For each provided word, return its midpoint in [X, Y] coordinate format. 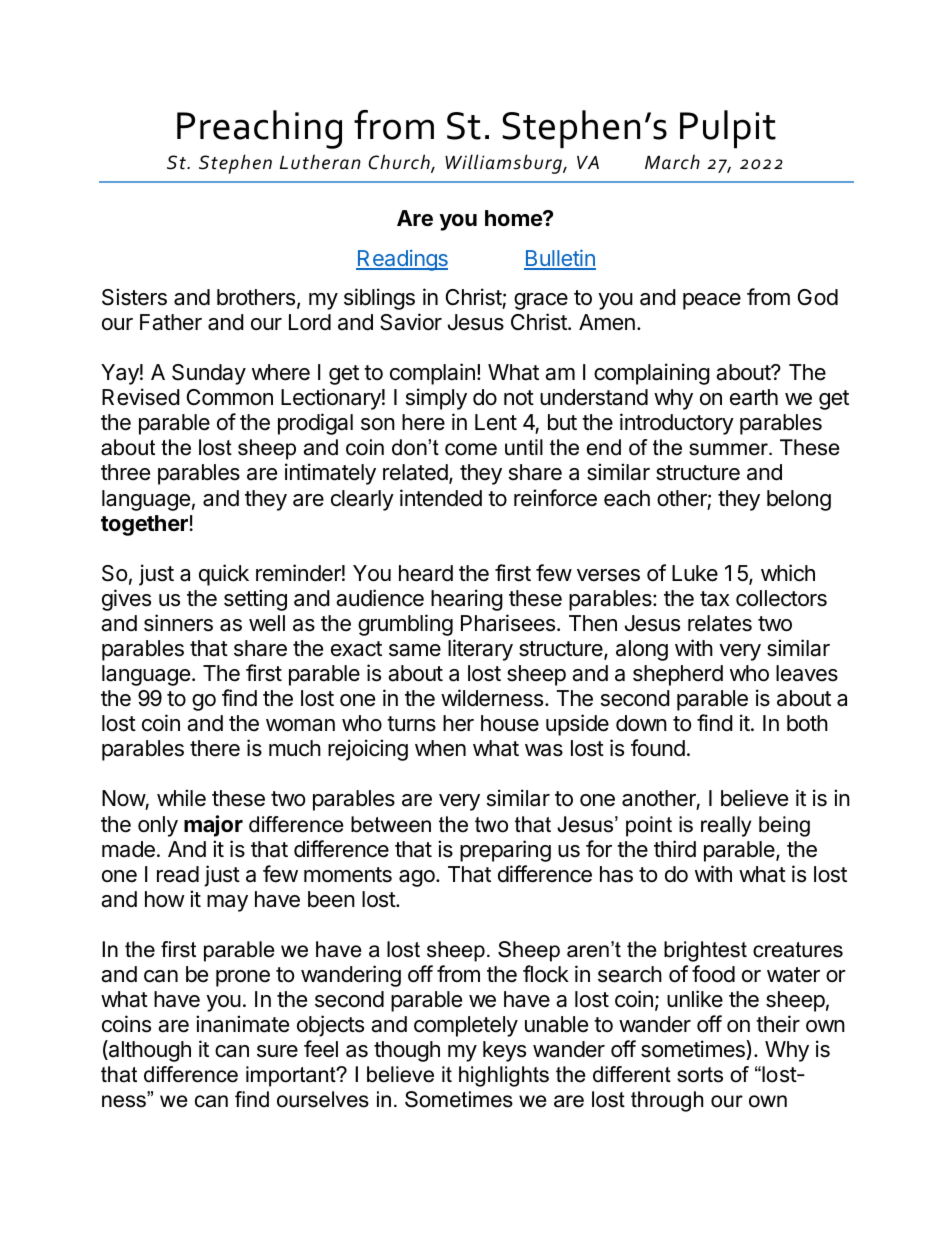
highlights [504, 1076]
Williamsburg [504, 164]
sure [277, 1051]
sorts [700, 1075]
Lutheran [320, 162]
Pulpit [728, 129]
